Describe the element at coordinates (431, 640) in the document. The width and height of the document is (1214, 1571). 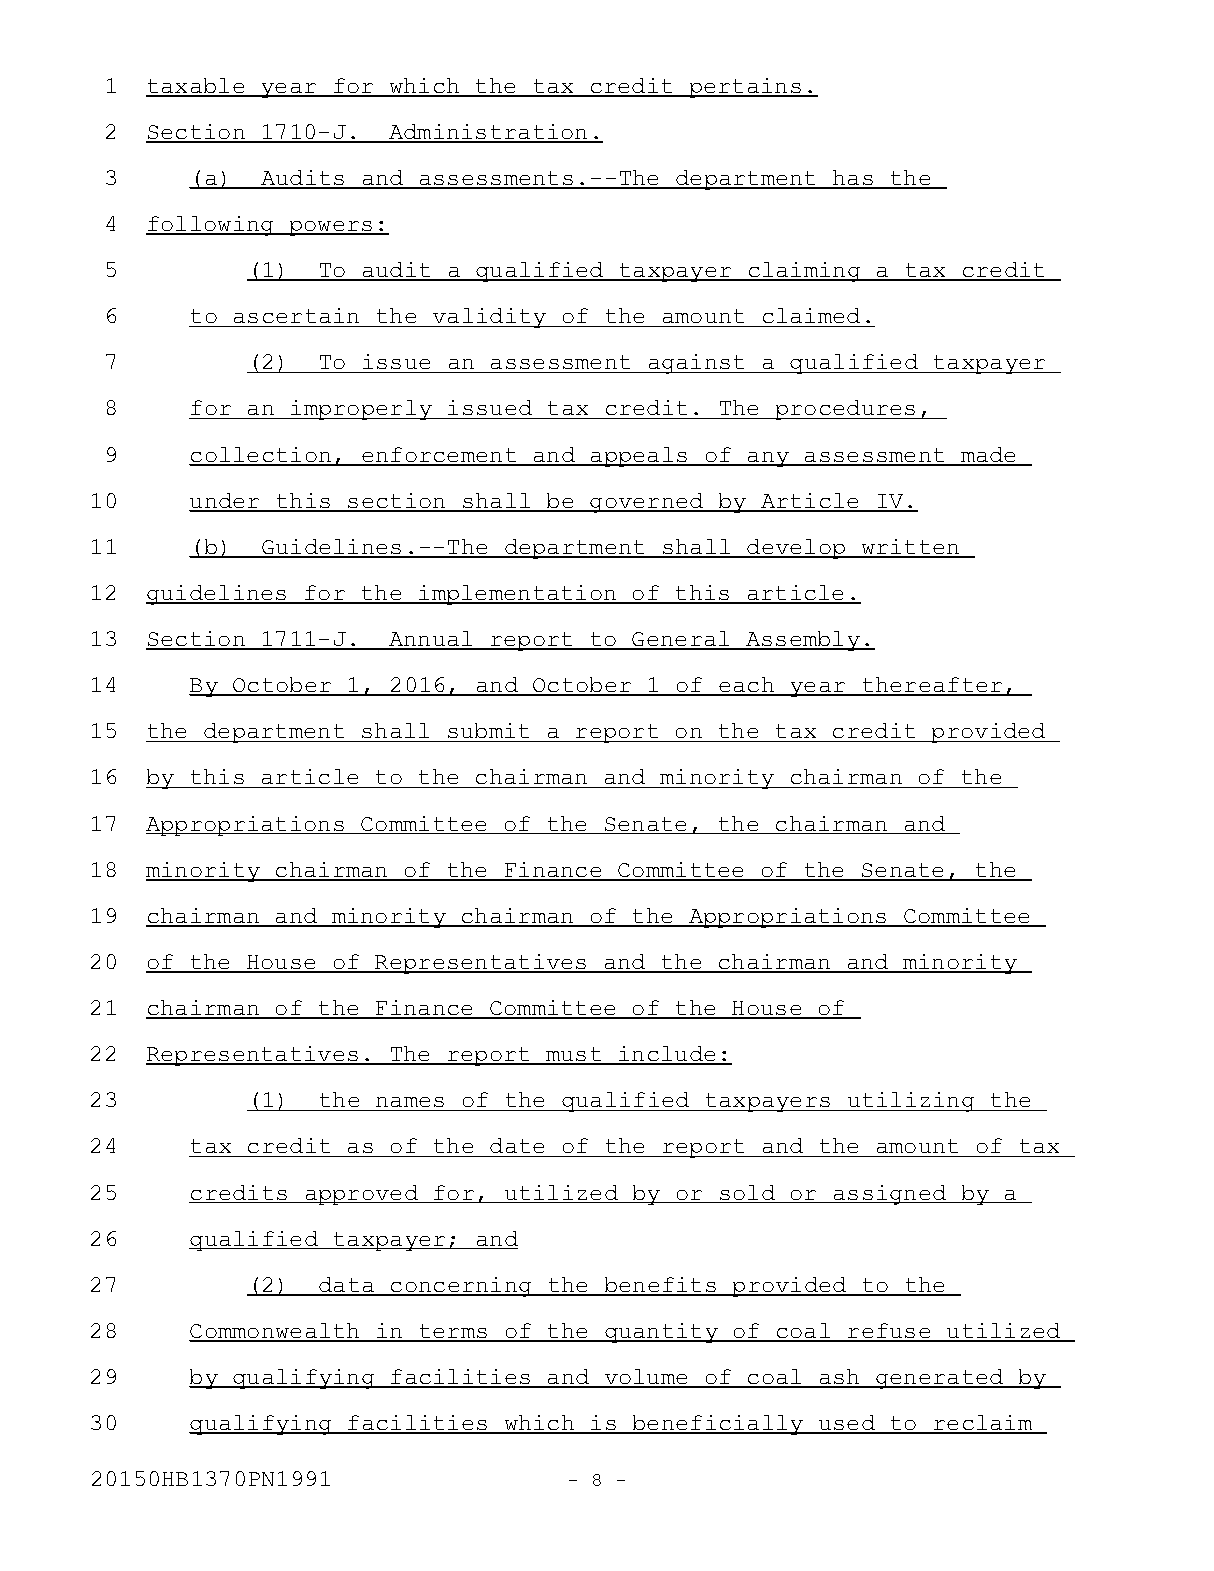
I see `Annual` at that location.
